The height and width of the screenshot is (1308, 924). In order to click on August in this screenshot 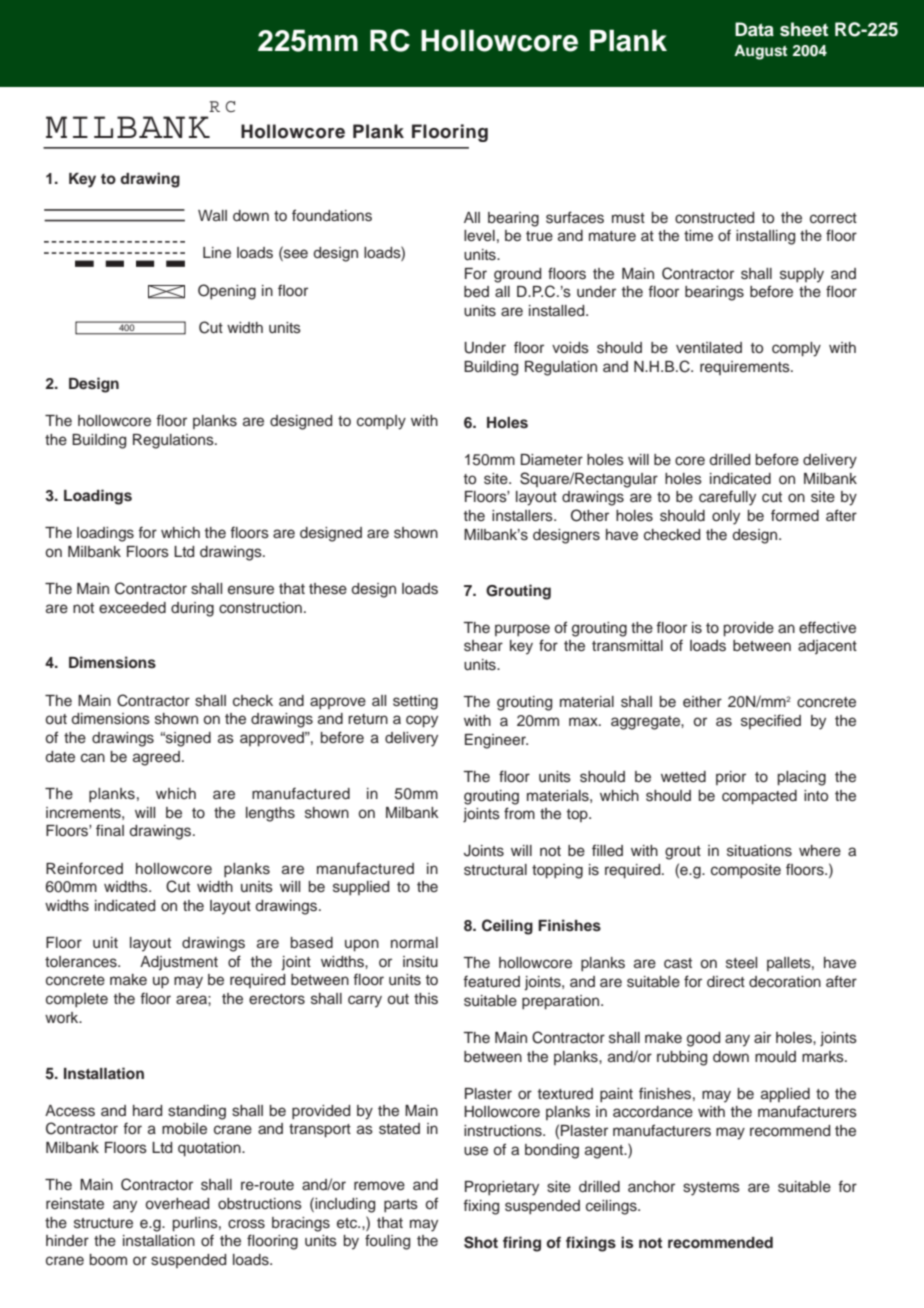, I will do `click(760, 52)`.
